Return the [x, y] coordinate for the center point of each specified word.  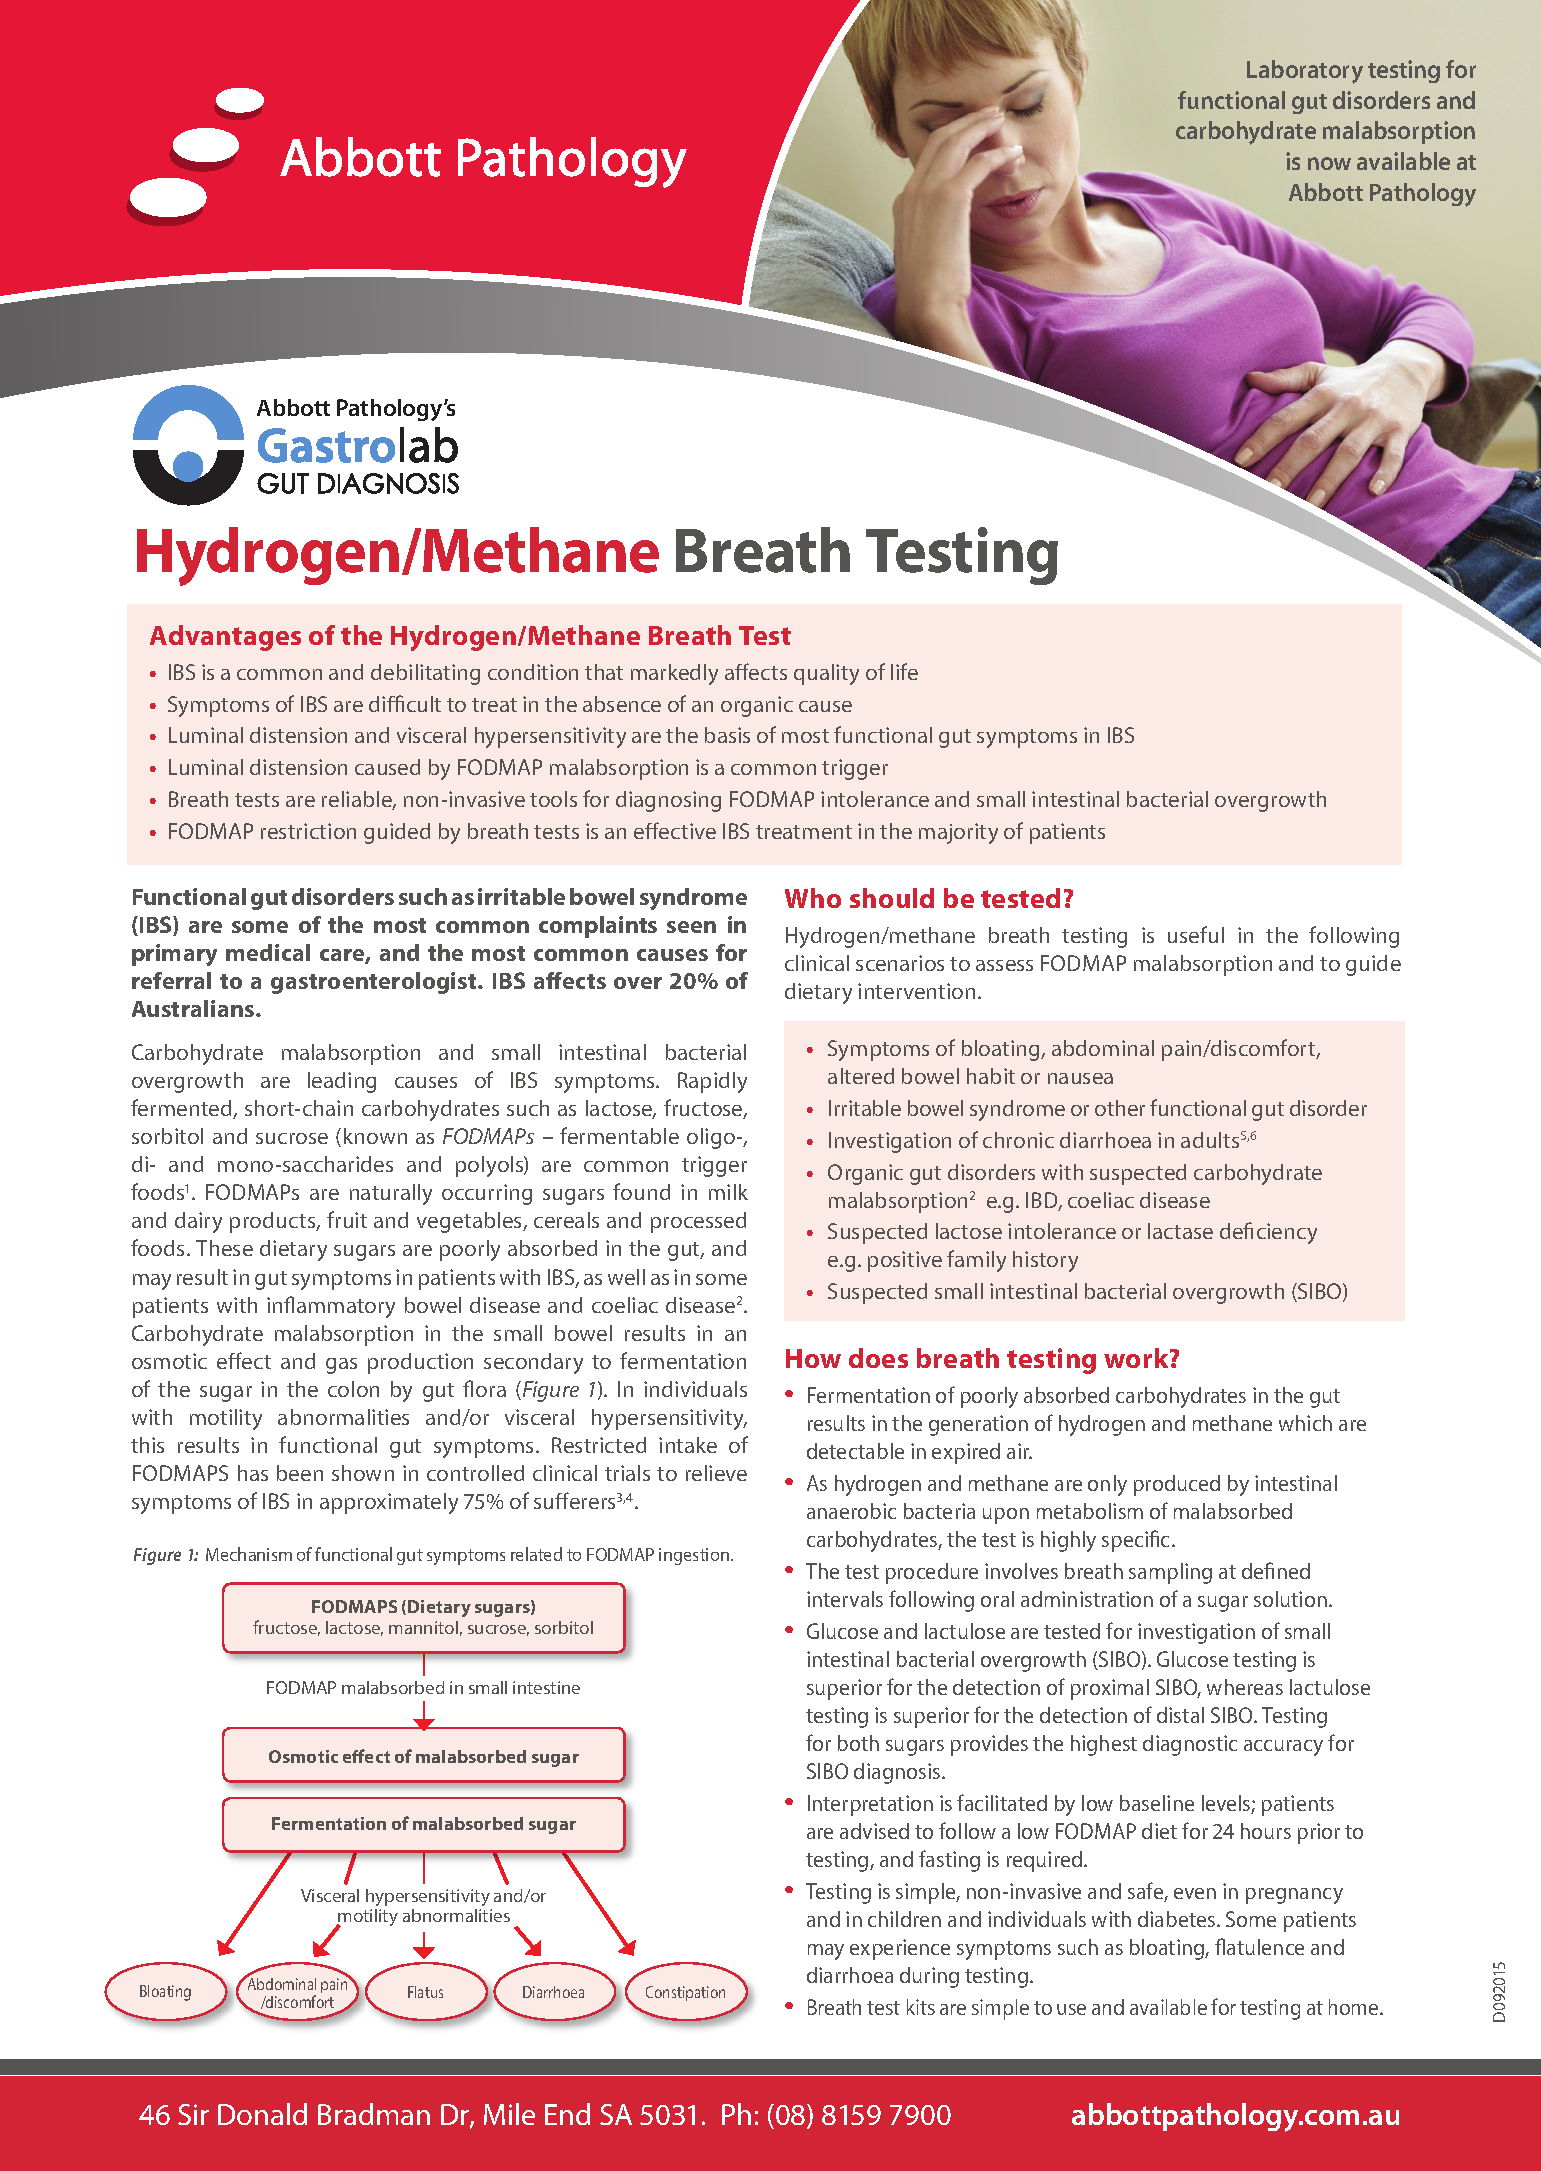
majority [958, 833]
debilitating [425, 674]
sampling [1170, 1573]
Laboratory [1305, 72]
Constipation [685, 1993]
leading [342, 1082]
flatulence [1259, 1946]
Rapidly [712, 1082]
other [1120, 1108]
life [904, 671]
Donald [262, 2114]
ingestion [695, 1556]
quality [826, 674]
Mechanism [249, 1554]
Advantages [225, 638]
